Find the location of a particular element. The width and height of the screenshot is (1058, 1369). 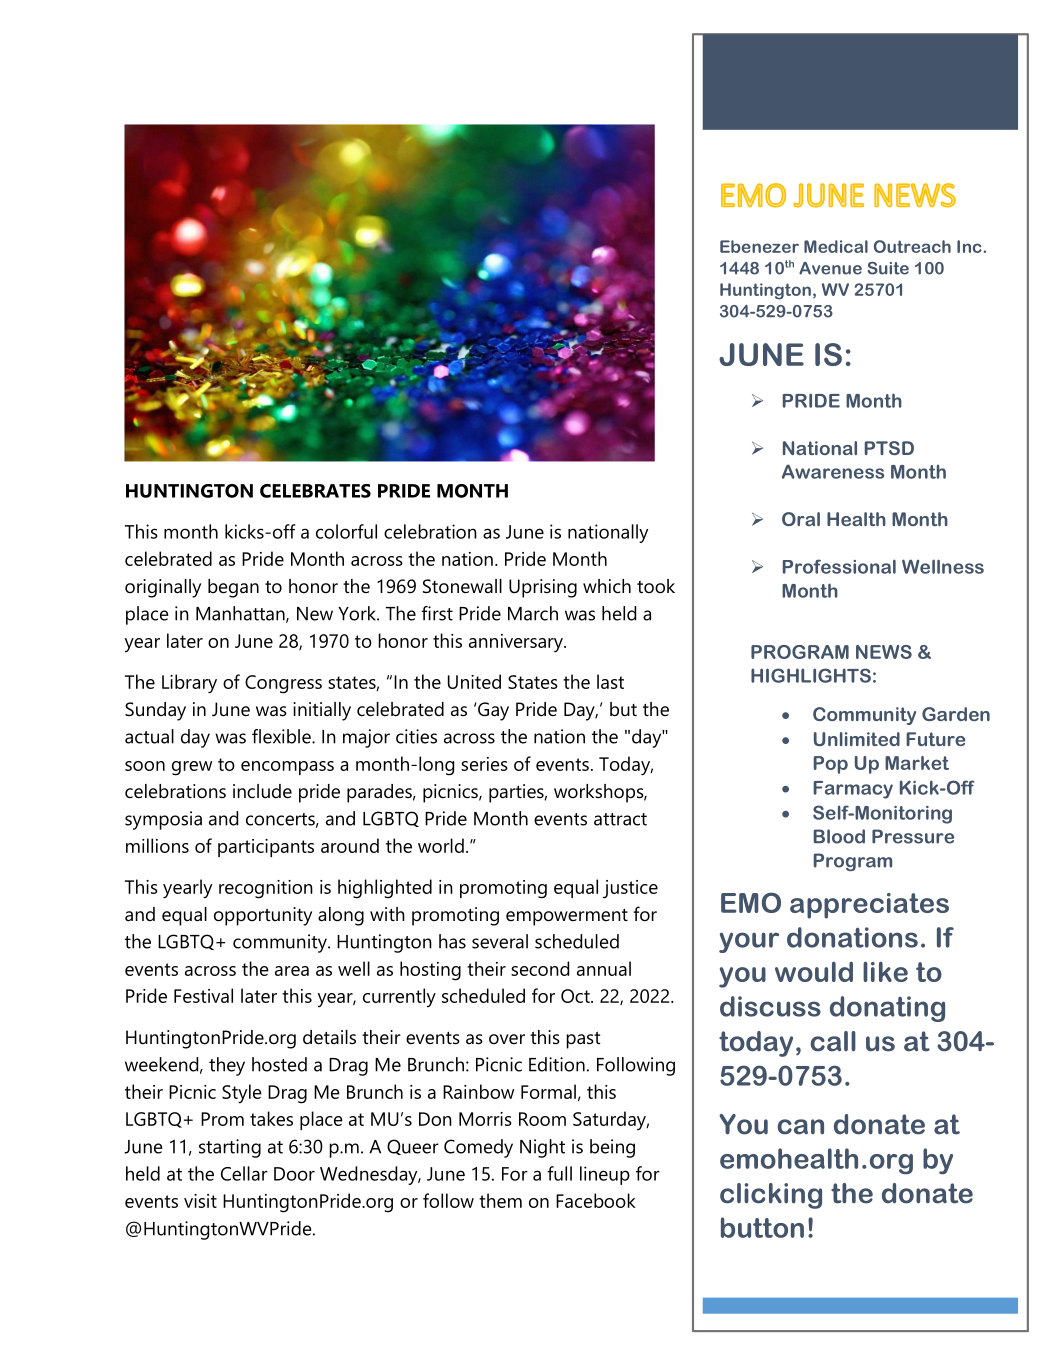

flexible is located at coordinates (282, 736).
